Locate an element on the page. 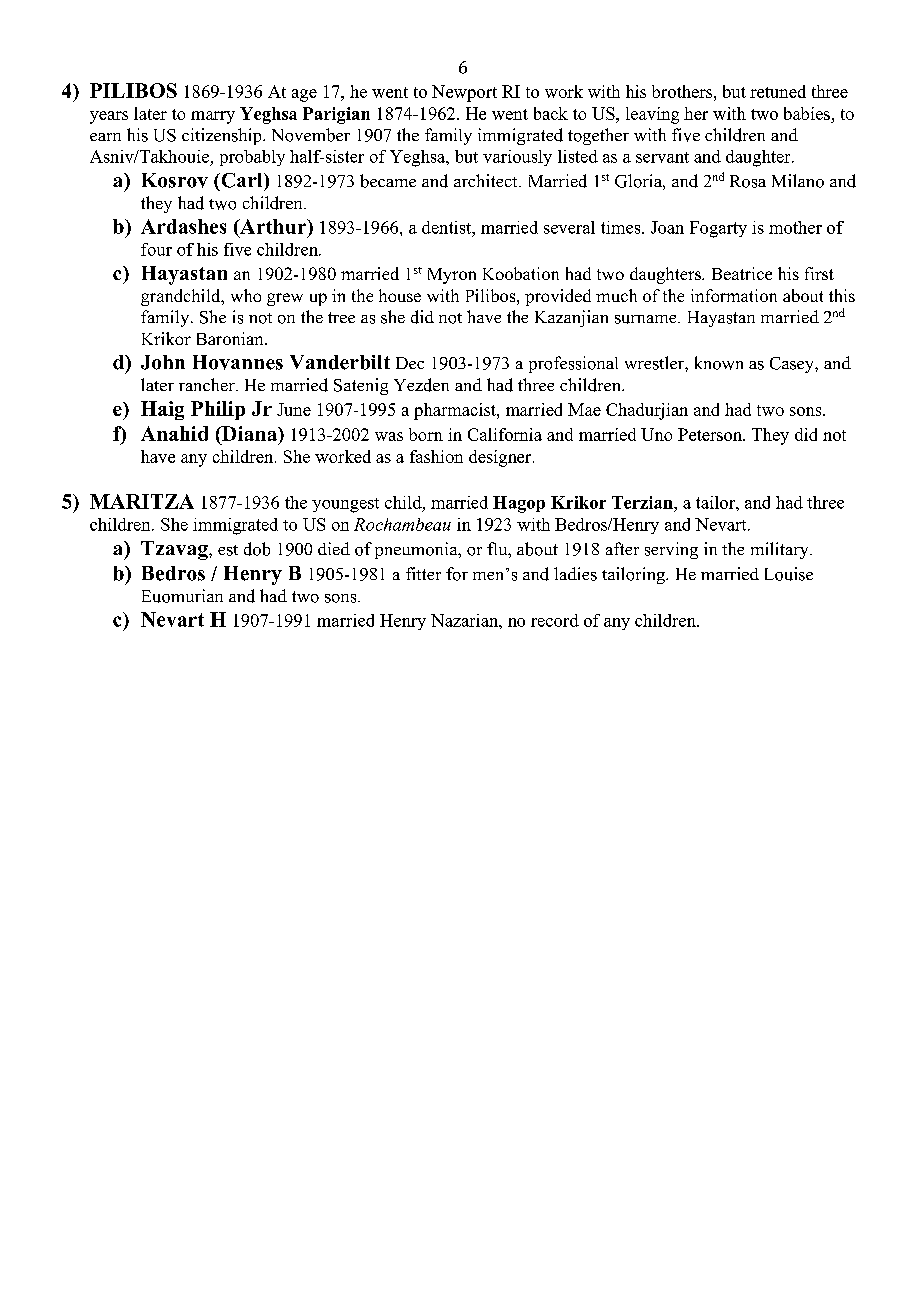 Image resolution: width=924 pixels, height=1308 pixels. California is located at coordinates (505, 434).
